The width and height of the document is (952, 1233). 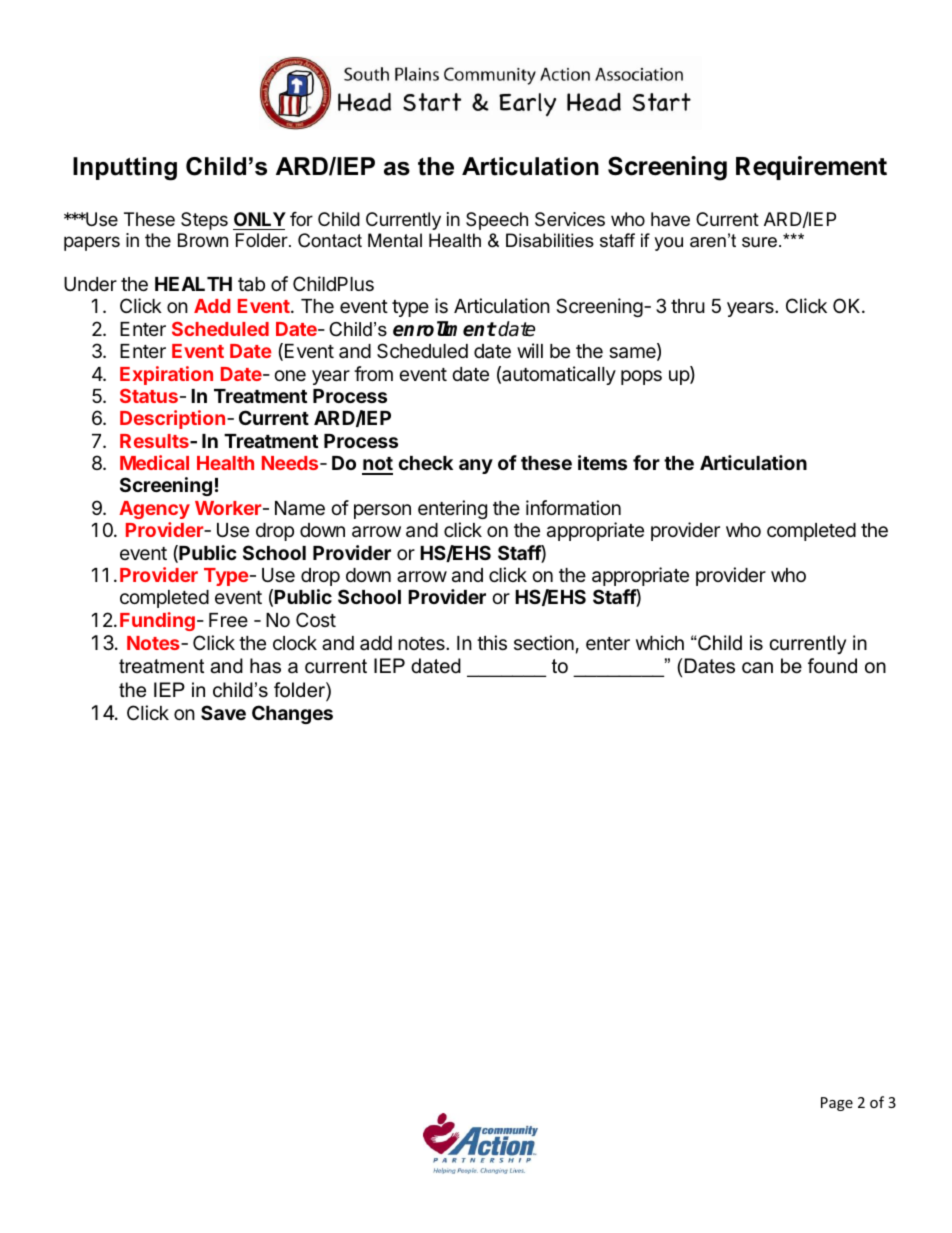 I want to click on Steps, so click(x=204, y=221).
